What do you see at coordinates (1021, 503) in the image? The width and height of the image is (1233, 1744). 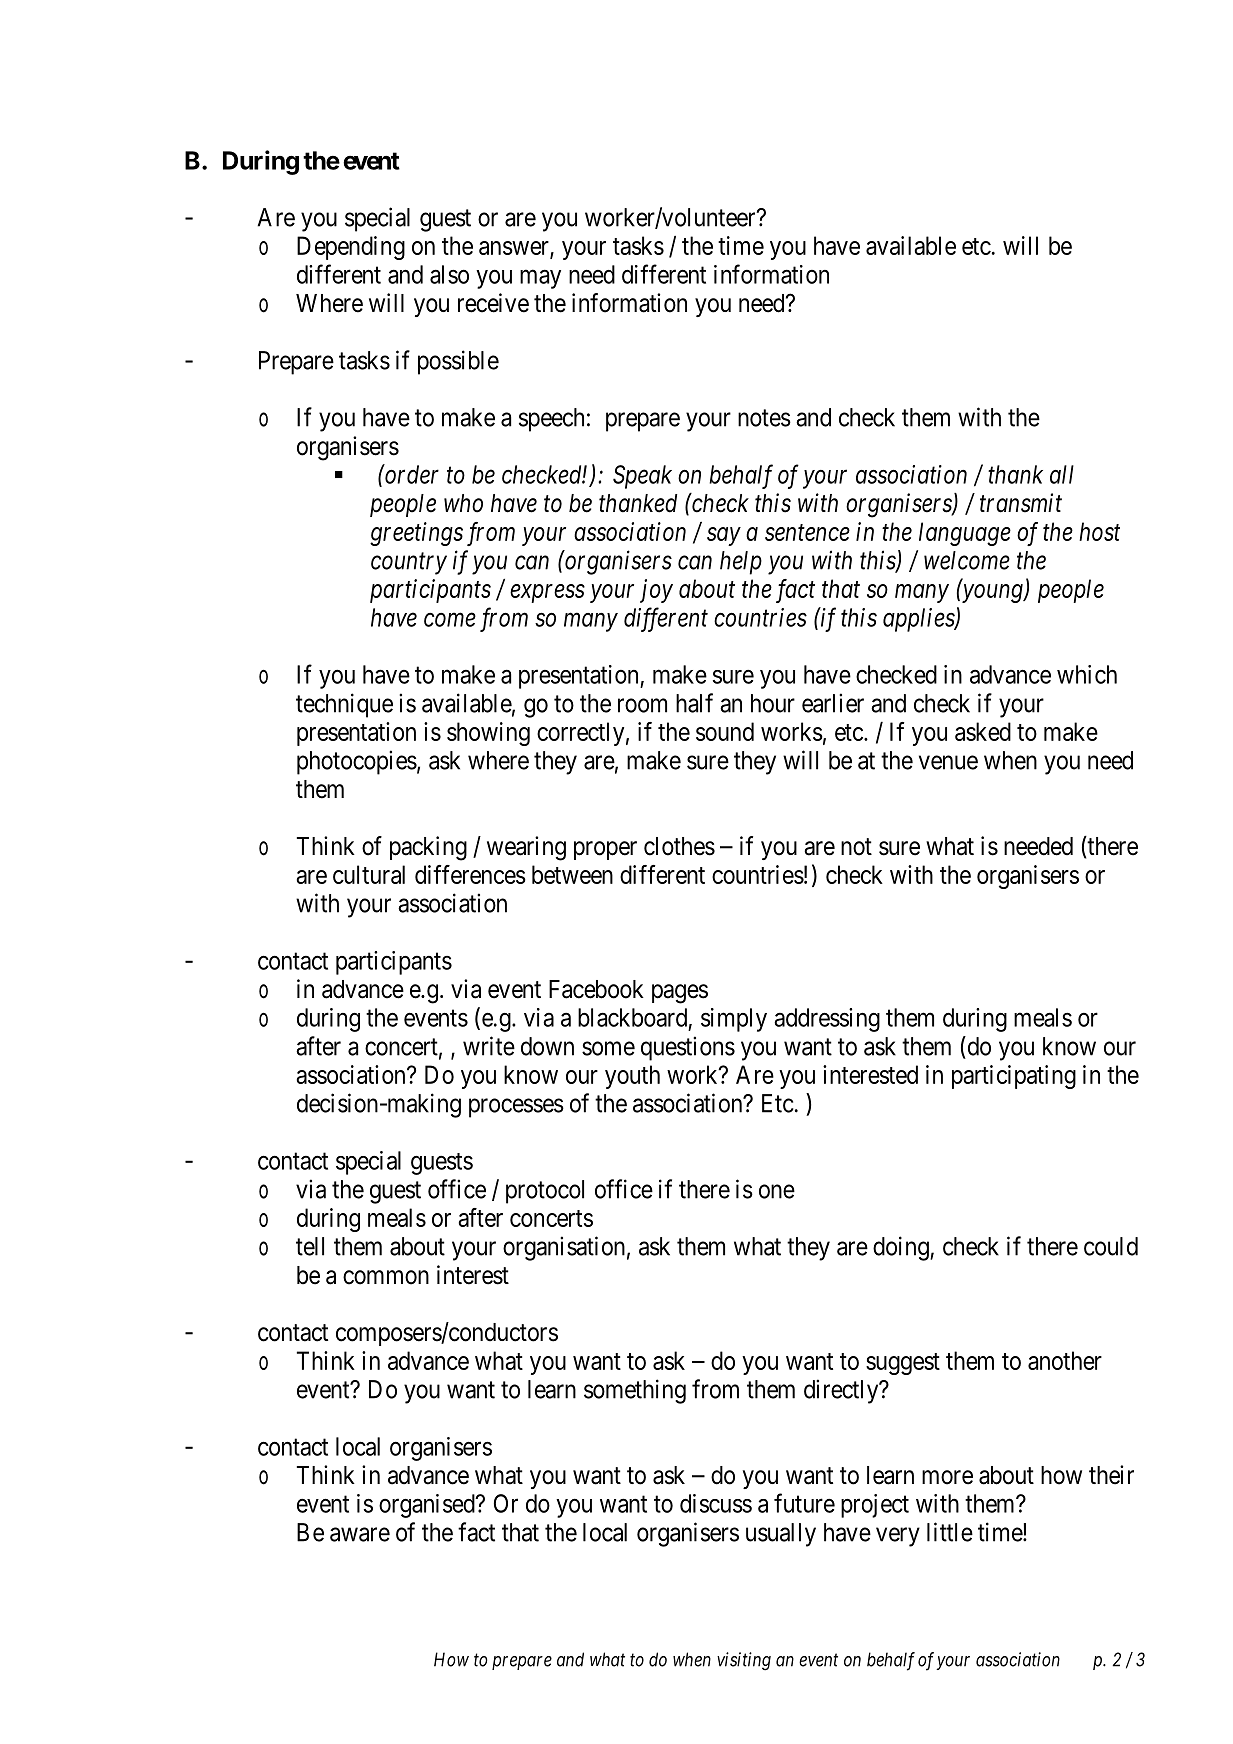 I see `transmit` at bounding box center [1021, 503].
